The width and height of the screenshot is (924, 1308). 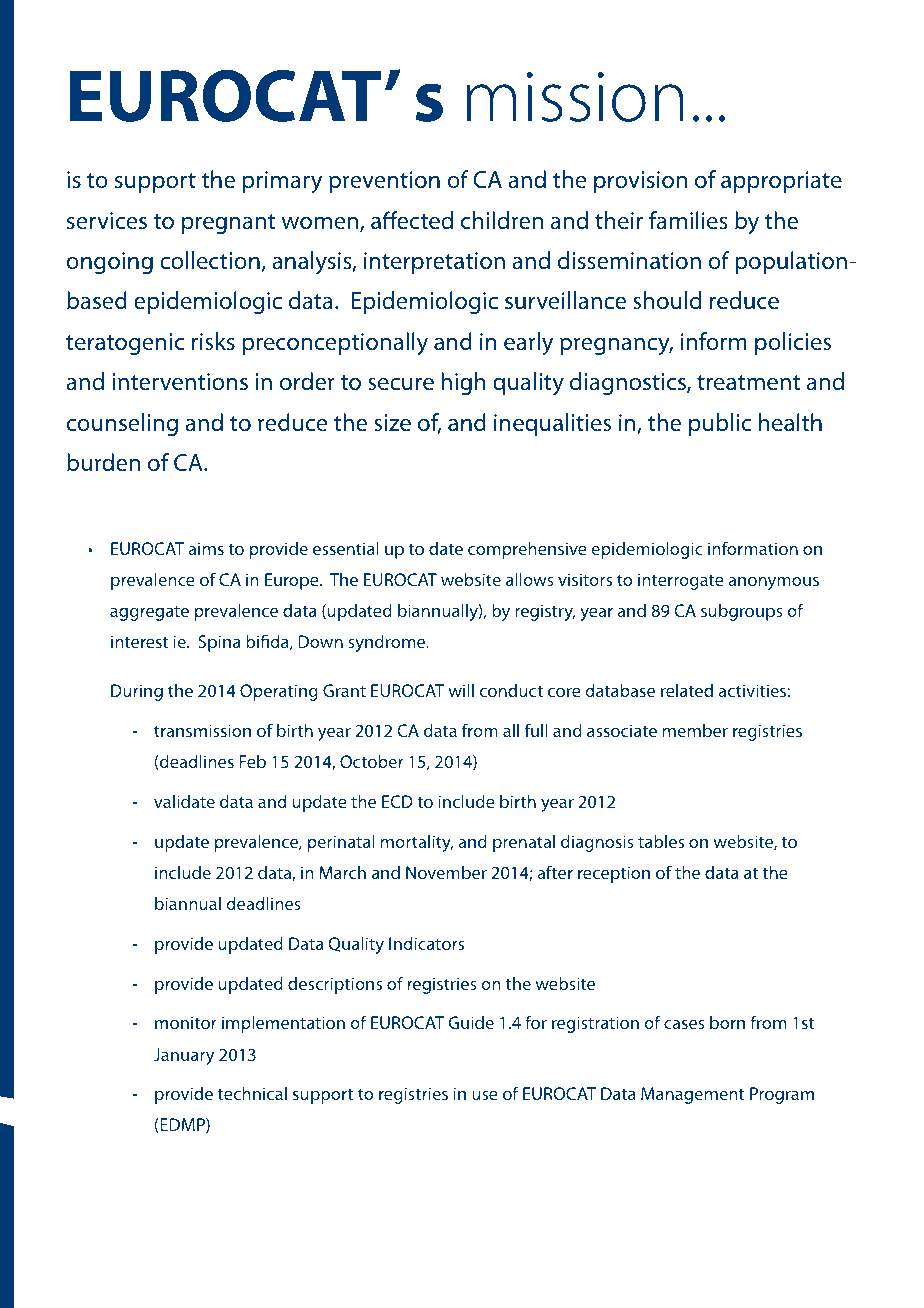 I want to click on member, so click(x=695, y=730).
